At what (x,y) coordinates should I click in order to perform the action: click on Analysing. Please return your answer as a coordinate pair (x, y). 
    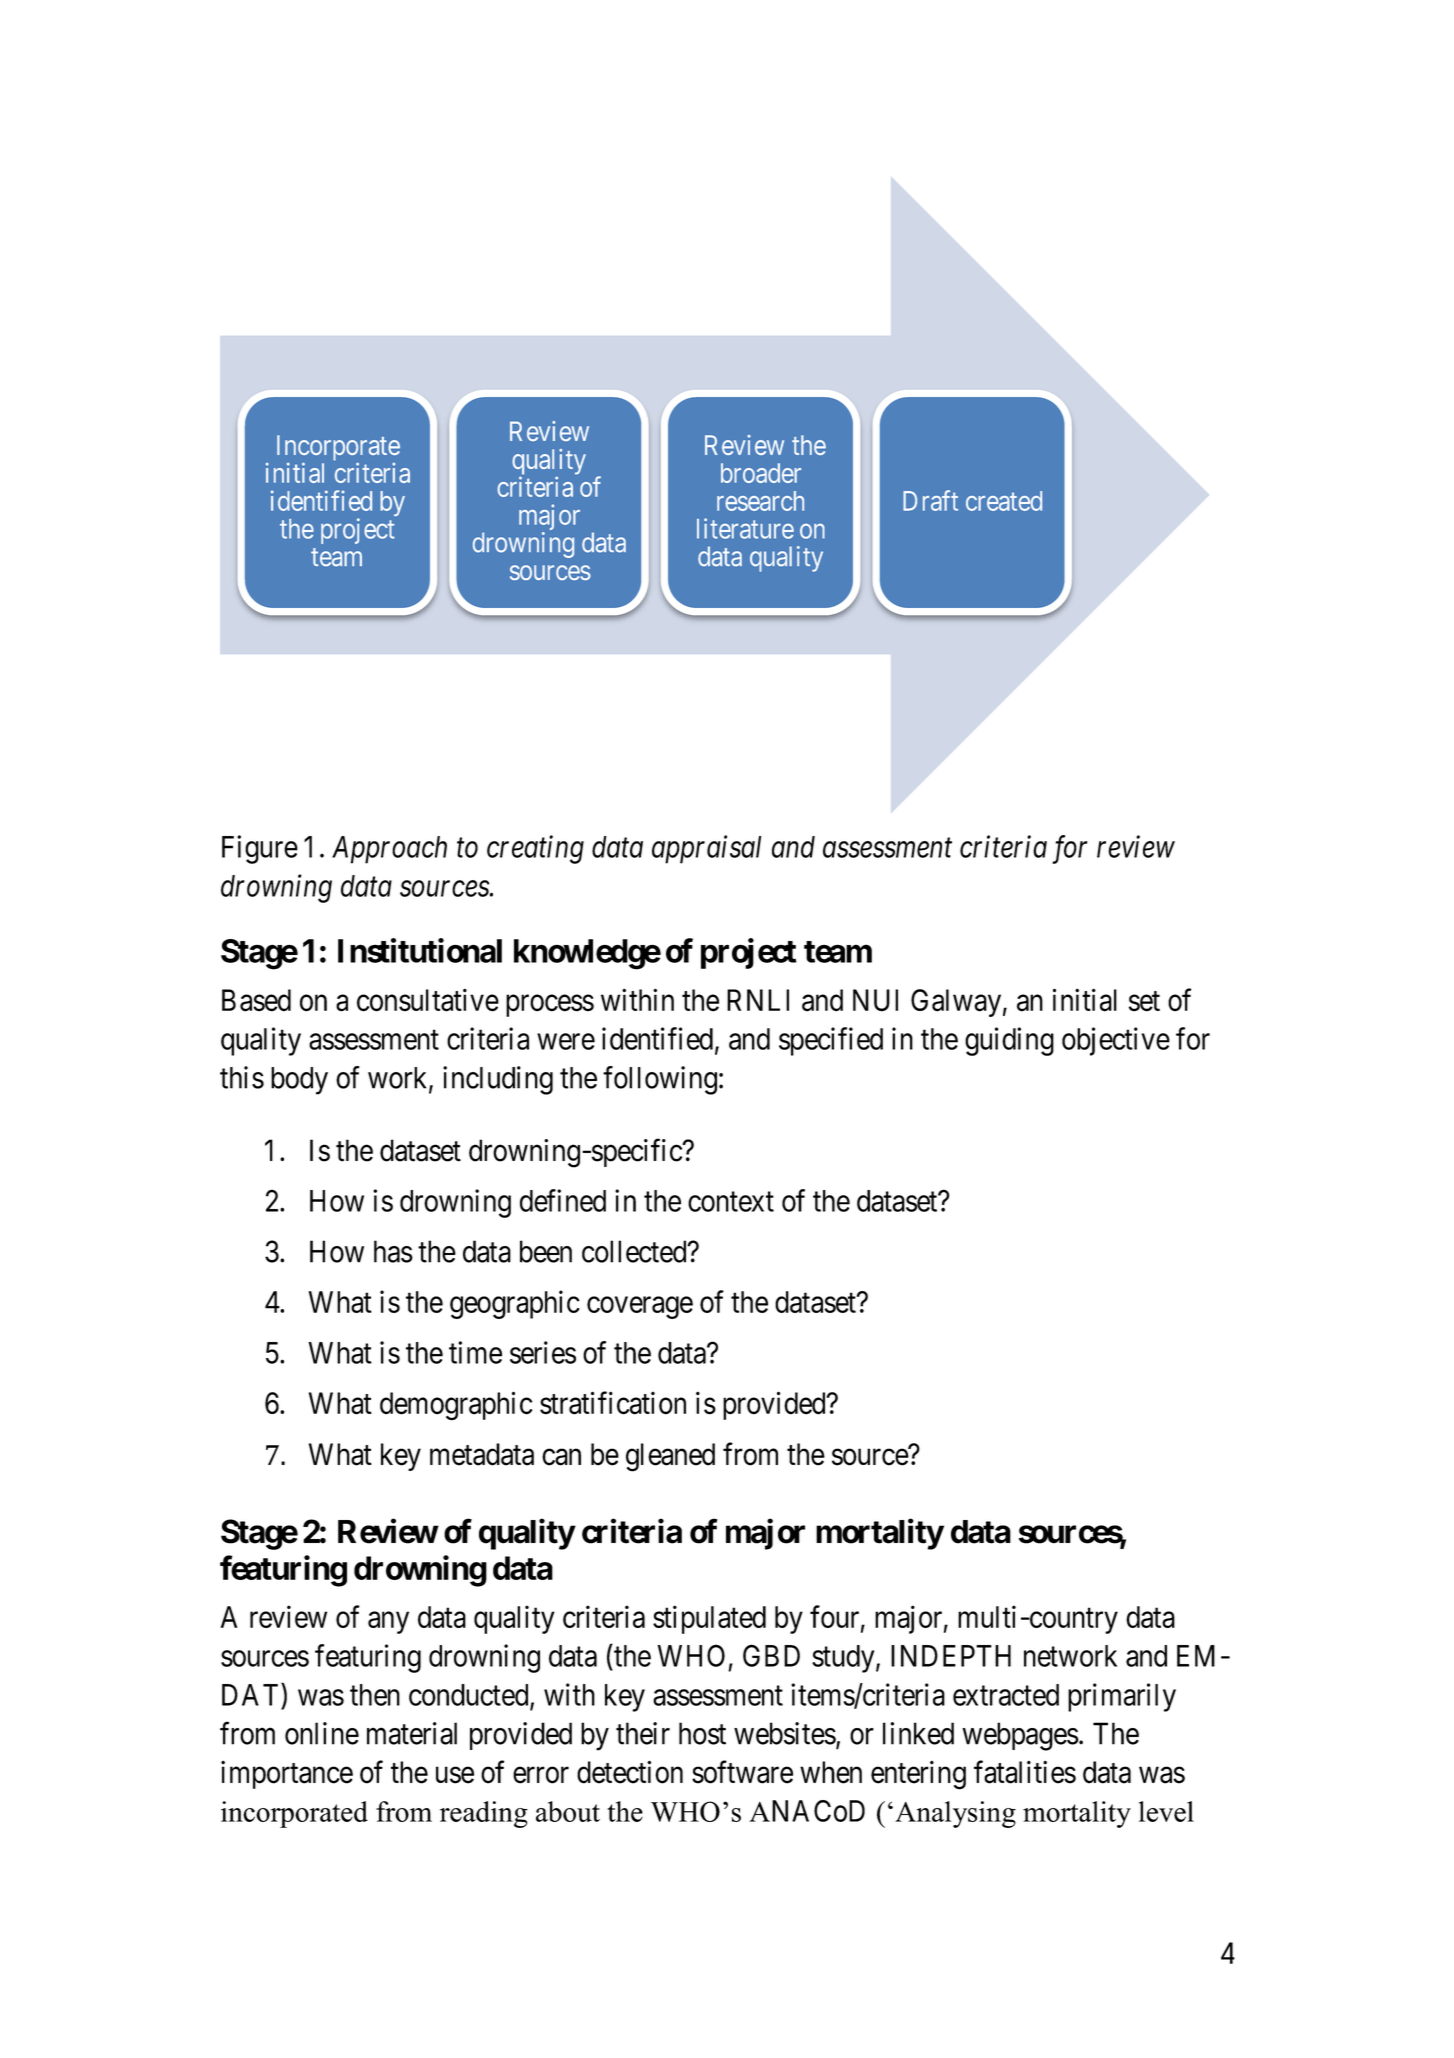
    Looking at the image, I should click on (955, 1814).
